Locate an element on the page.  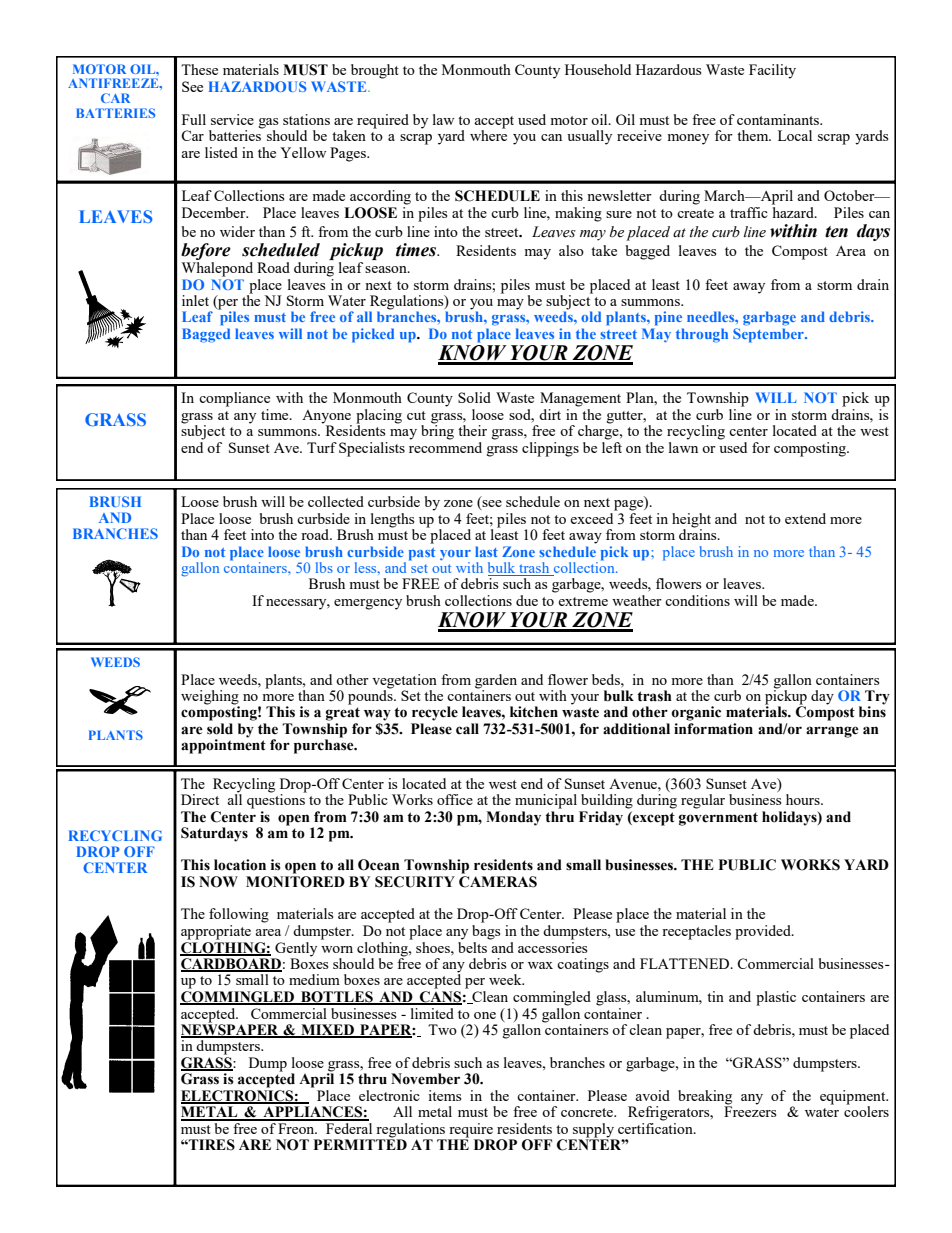
Turf is located at coordinates (322, 447).
